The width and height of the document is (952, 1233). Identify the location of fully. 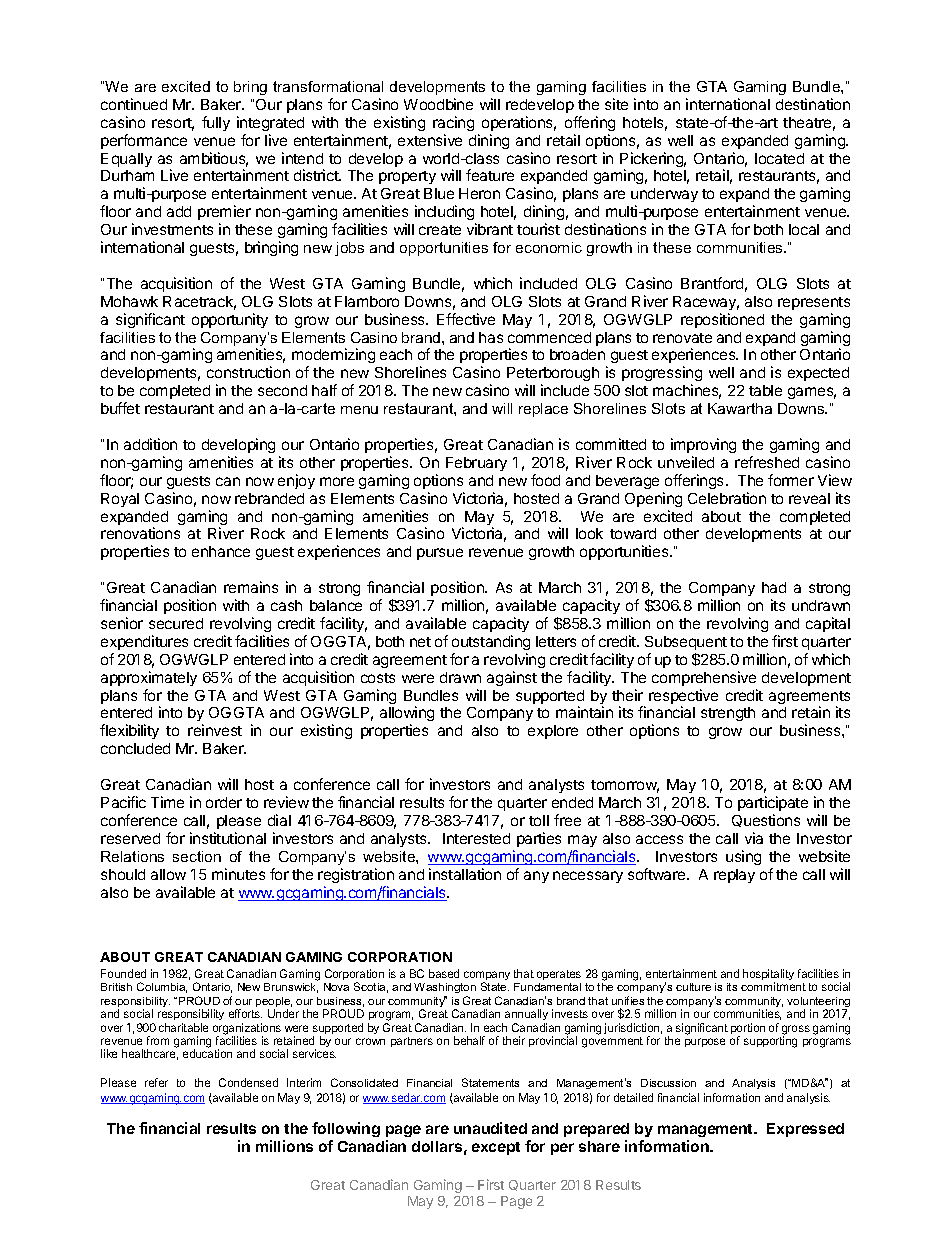
(216, 123).
